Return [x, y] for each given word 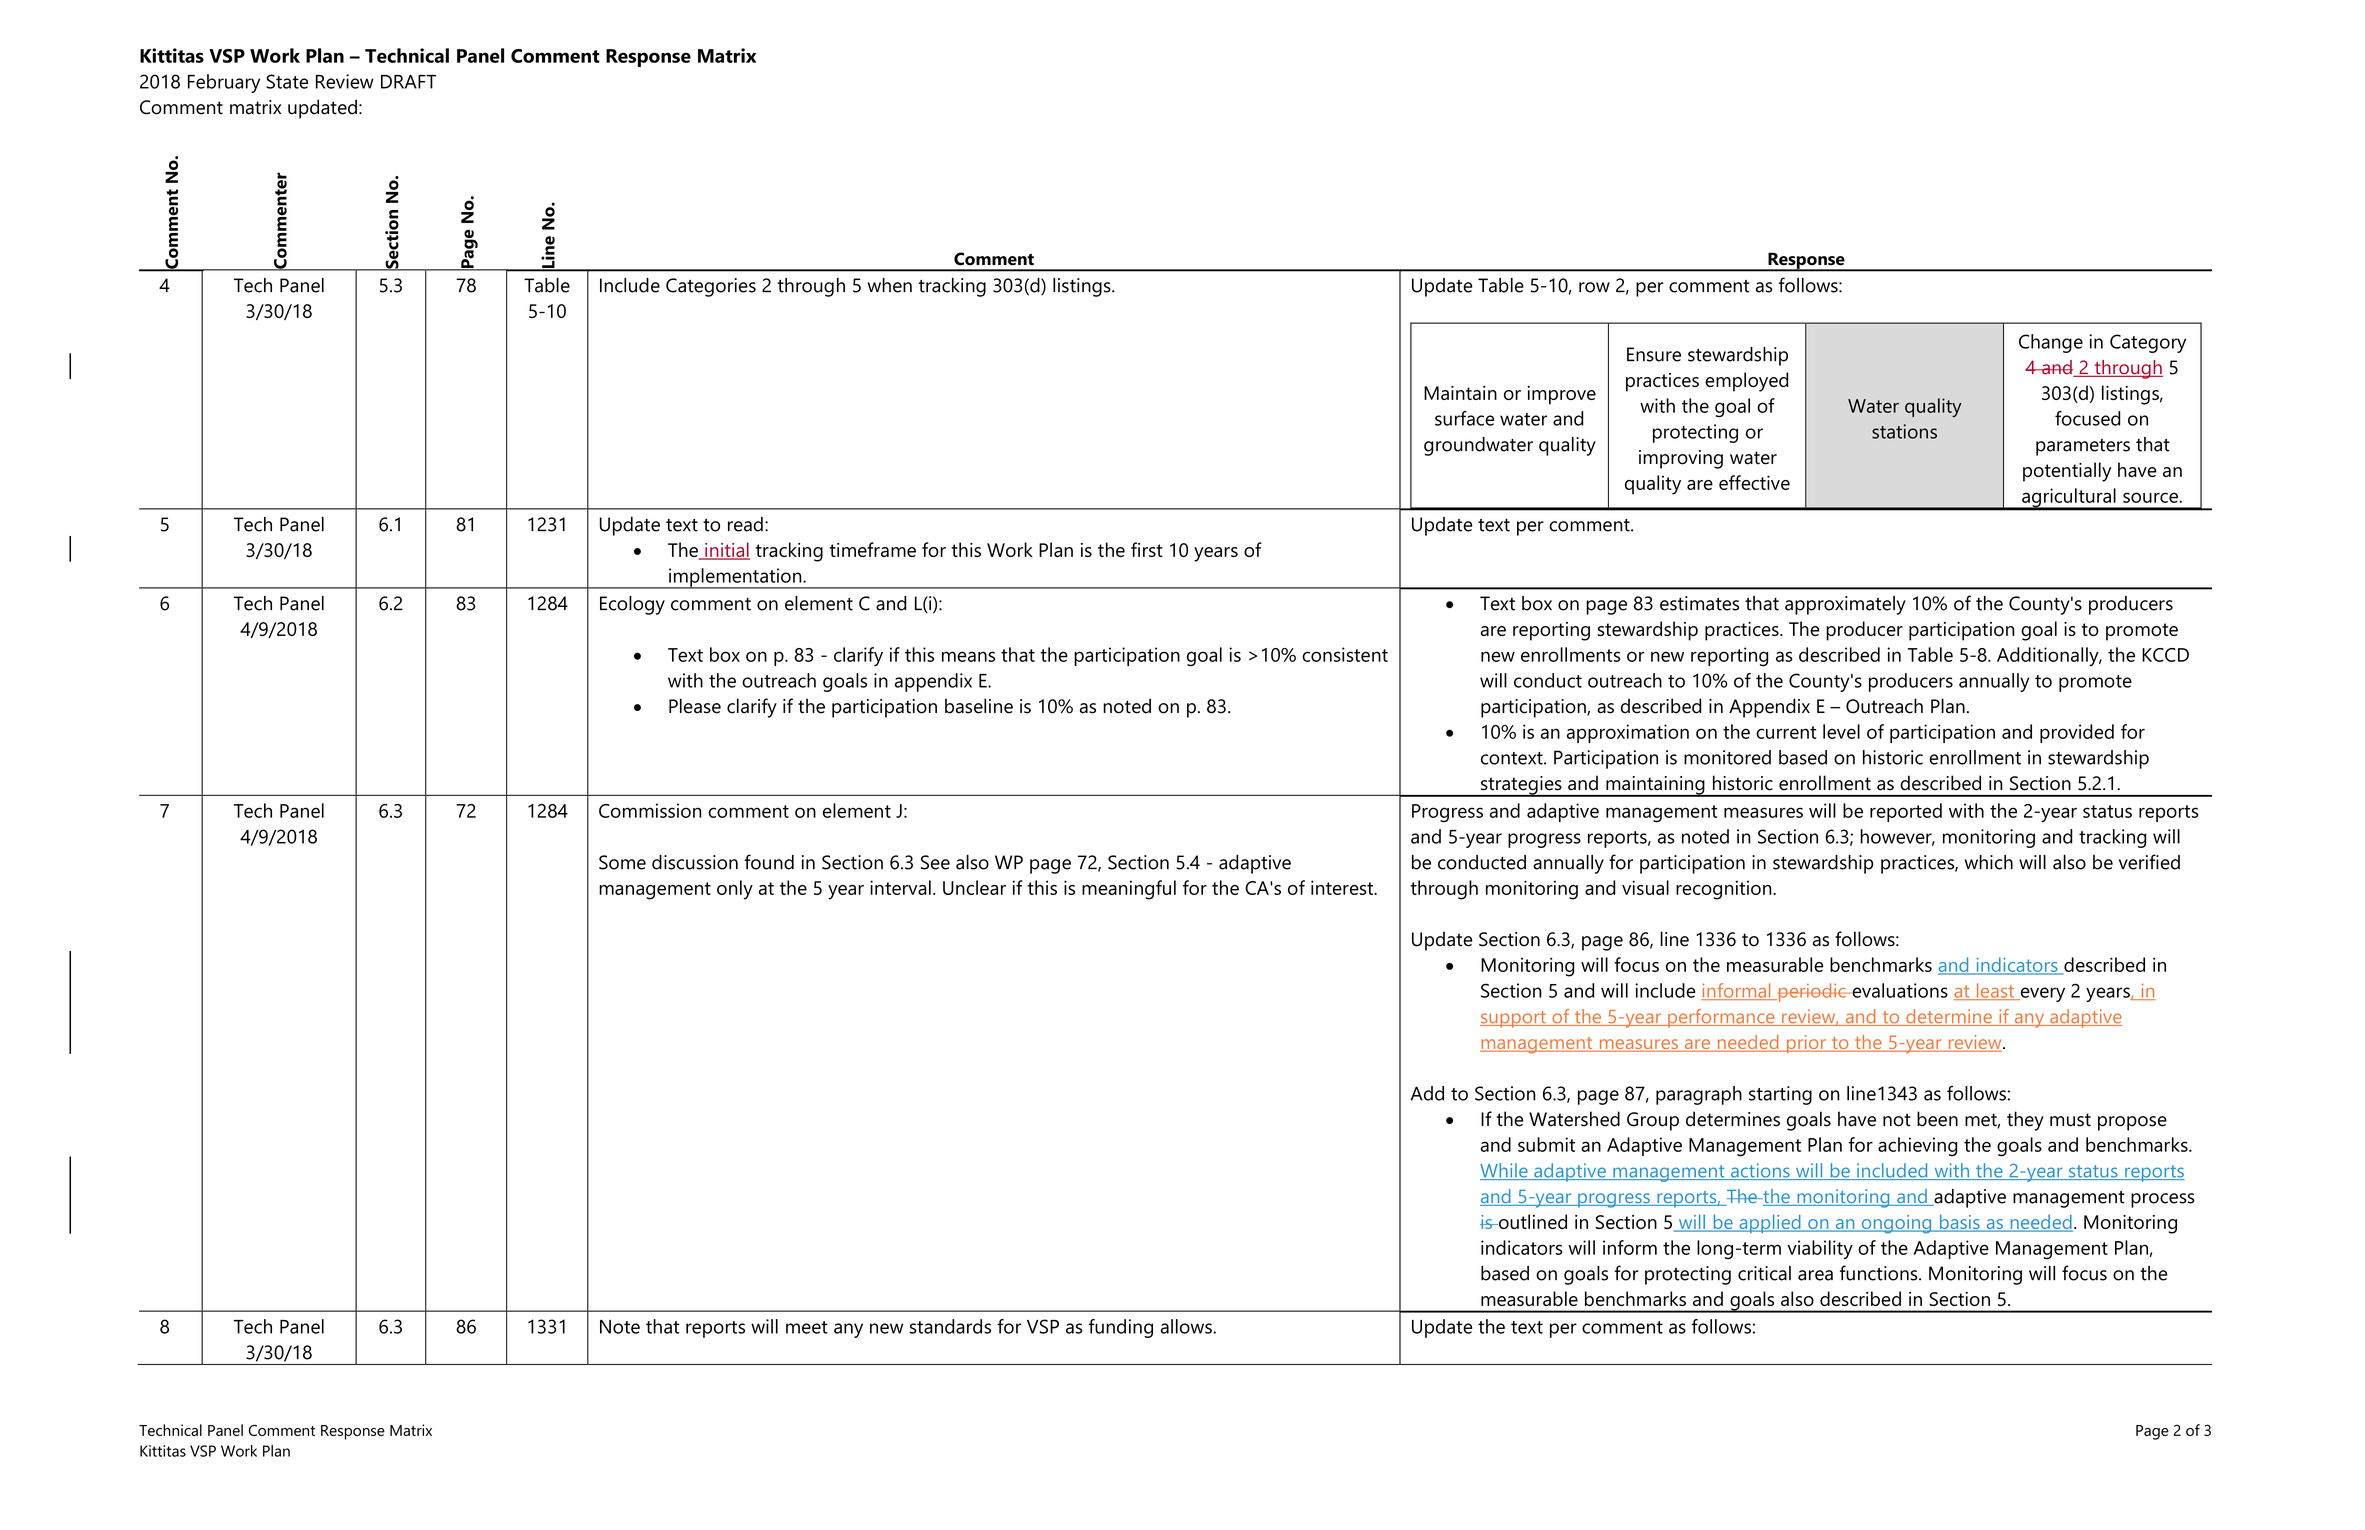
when [890, 285]
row [1594, 287]
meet [807, 1327]
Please [695, 706]
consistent [1345, 654]
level [1841, 731]
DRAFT [408, 82]
